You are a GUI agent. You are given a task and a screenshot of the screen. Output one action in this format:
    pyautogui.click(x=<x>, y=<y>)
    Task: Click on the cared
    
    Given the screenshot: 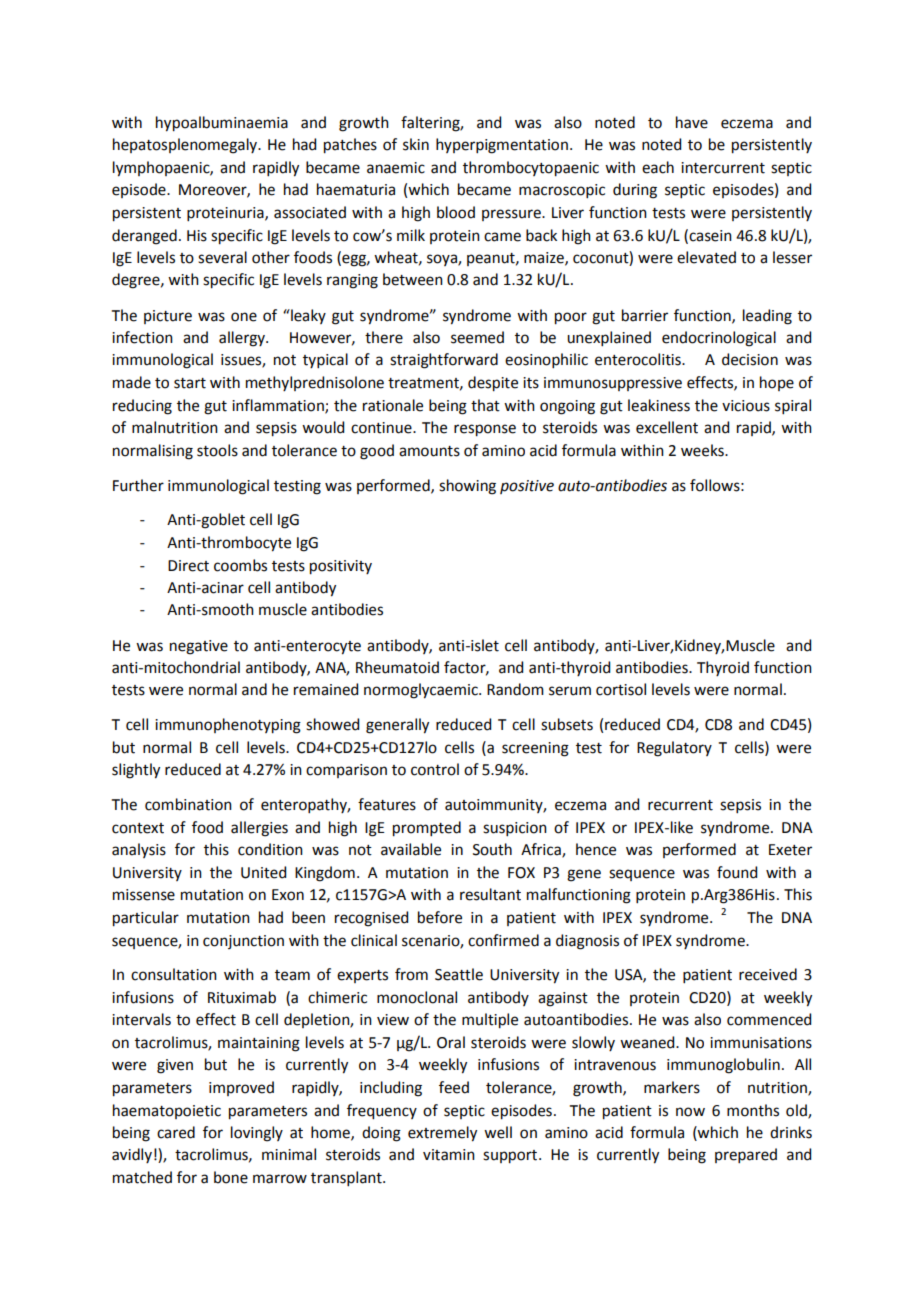 What is the action you would take?
    pyautogui.click(x=176, y=1132)
